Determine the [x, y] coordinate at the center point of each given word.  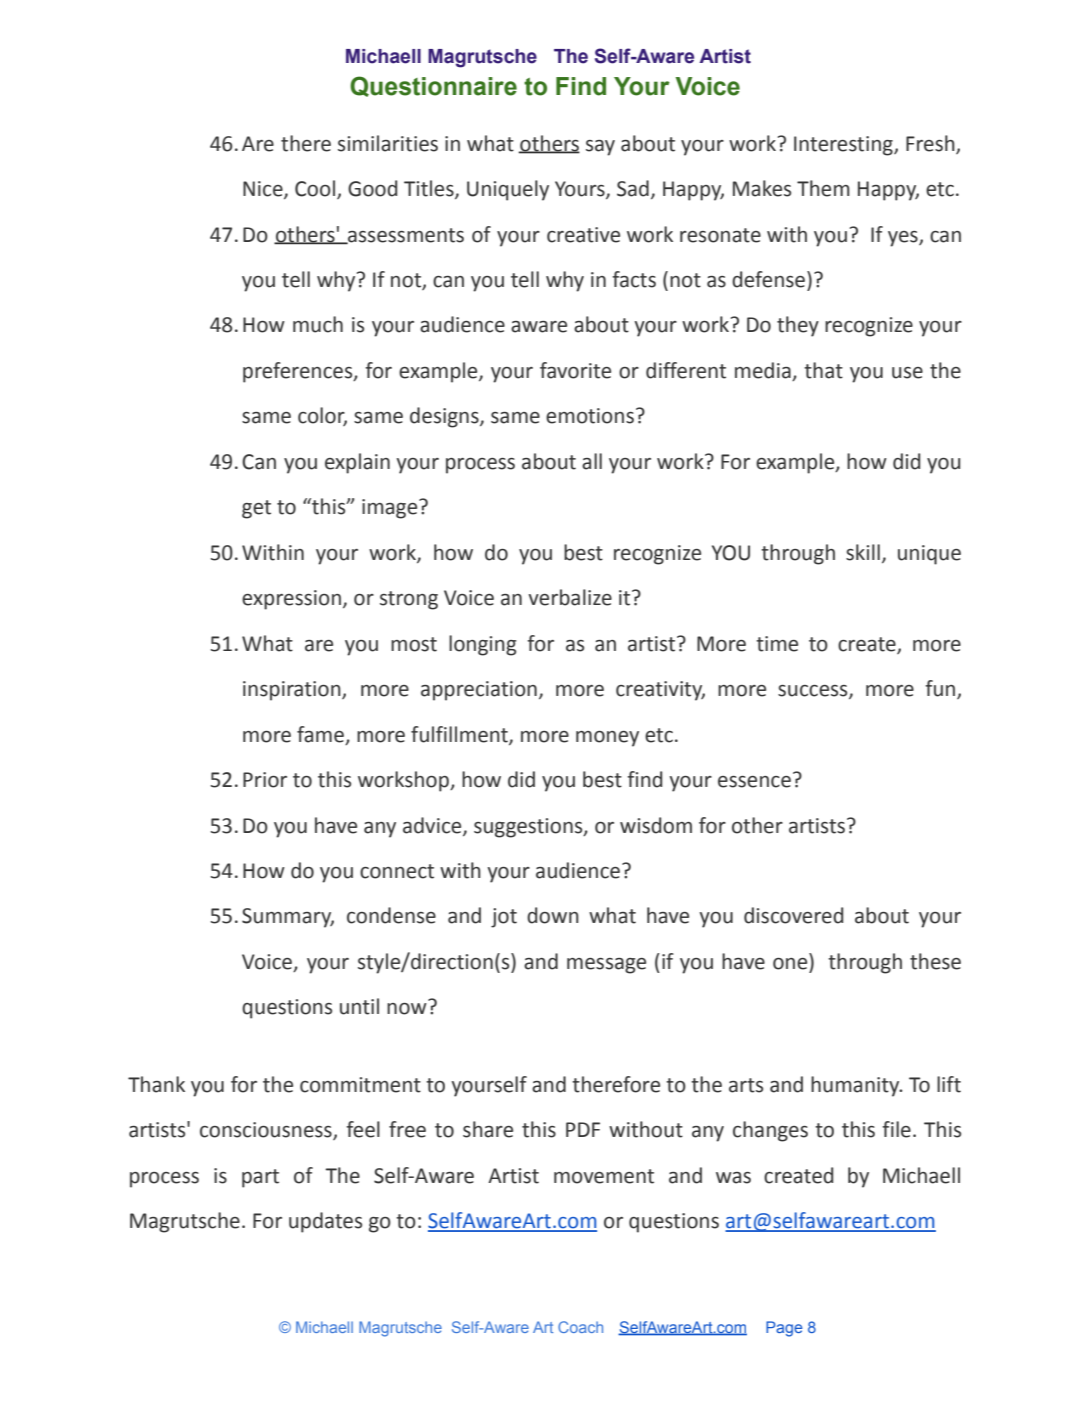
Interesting [844, 146]
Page [784, 1329]
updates [325, 1222]
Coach [580, 1327]
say [600, 148]
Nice [264, 190]
